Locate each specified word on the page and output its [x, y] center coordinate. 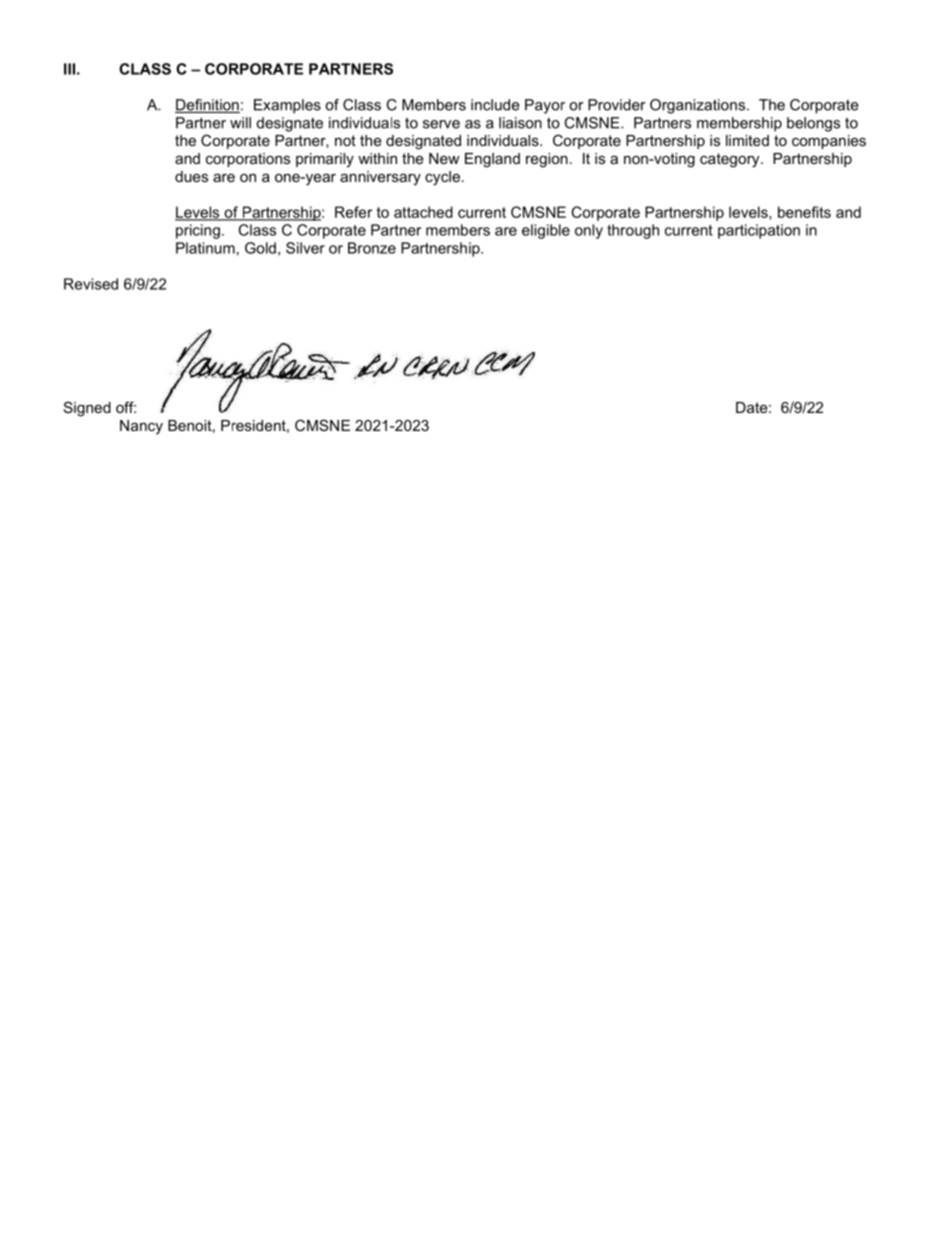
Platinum [205, 248]
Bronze [372, 248]
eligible [546, 231]
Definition [207, 106]
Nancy [141, 427]
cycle [442, 178]
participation [759, 231]
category [731, 160]
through [633, 231]
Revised [91, 284]
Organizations [699, 106]
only [589, 231]
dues [191, 176]
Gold [260, 248]
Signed [87, 409]
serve [441, 124]
